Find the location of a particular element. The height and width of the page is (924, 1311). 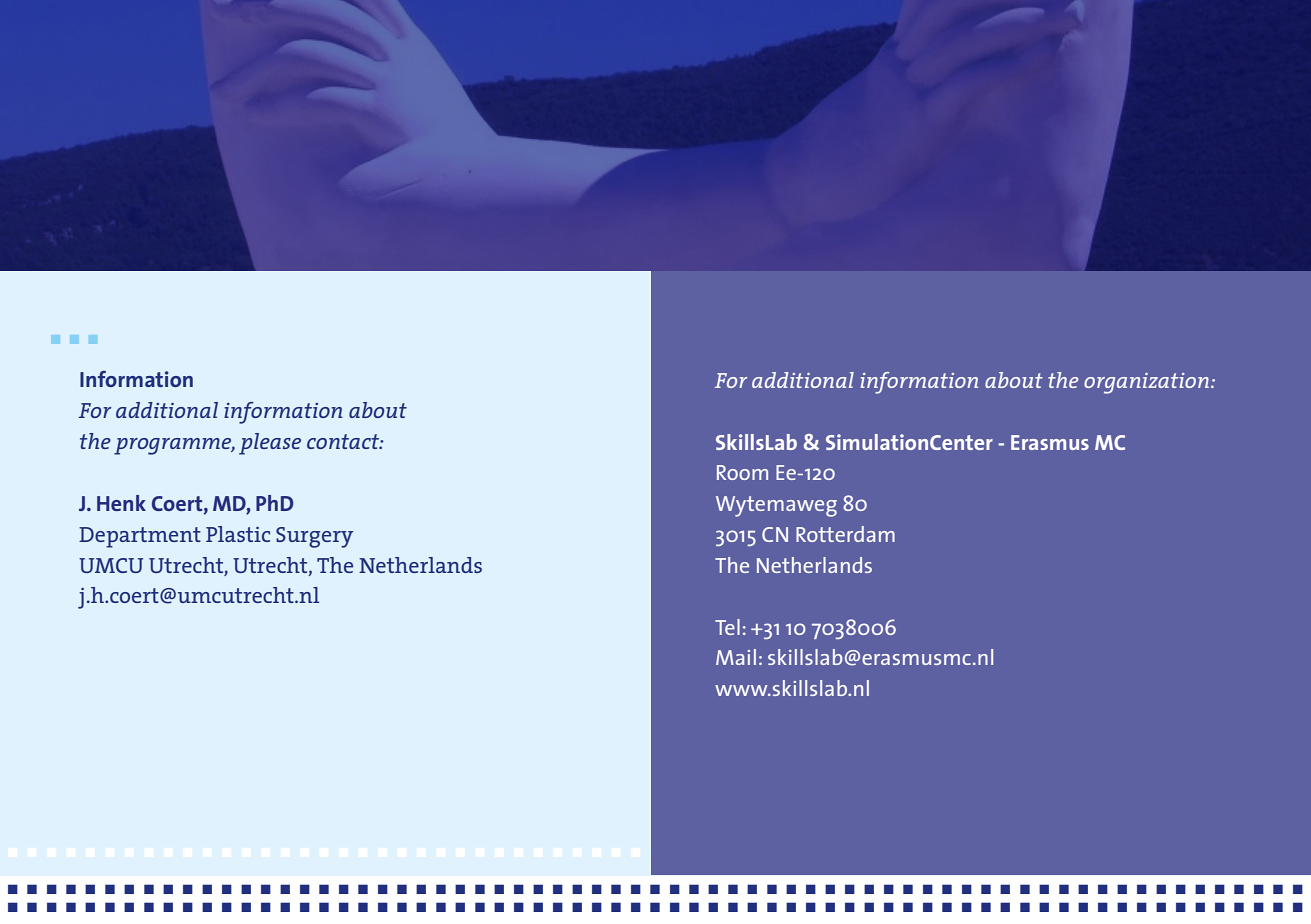

Rotterdam is located at coordinates (845, 534).
